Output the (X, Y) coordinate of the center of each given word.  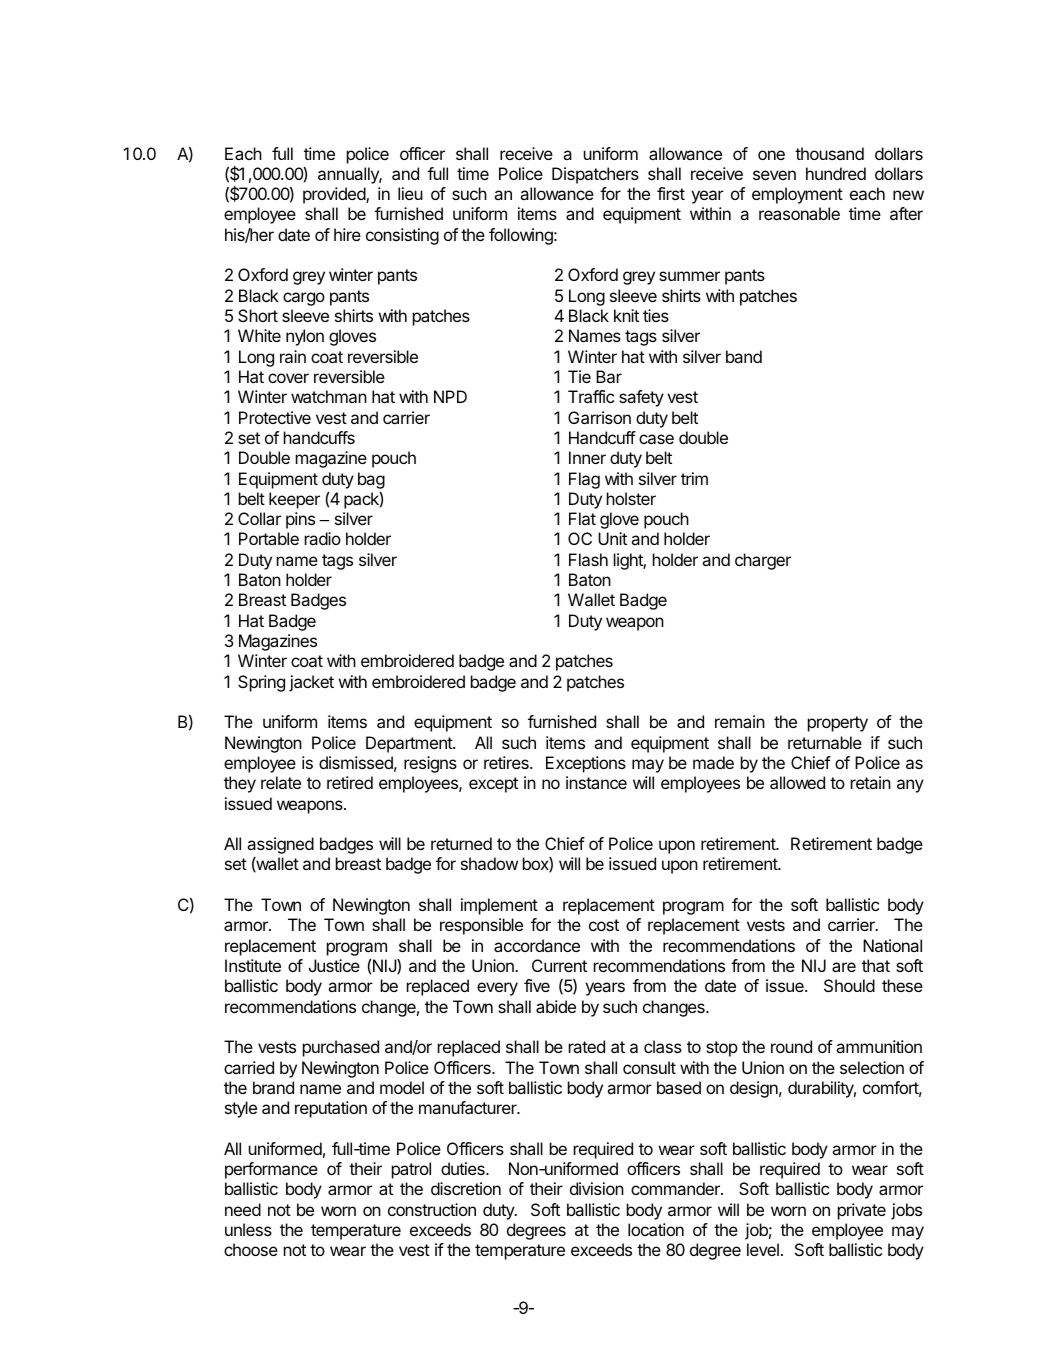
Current (559, 965)
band (744, 356)
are (844, 967)
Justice (334, 965)
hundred (836, 173)
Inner (587, 457)
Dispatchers (595, 175)
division (597, 1188)
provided (335, 195)
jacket (311, 683)
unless (248, 1229)
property (838, 724)
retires (507, 762)
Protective (275, 417)
